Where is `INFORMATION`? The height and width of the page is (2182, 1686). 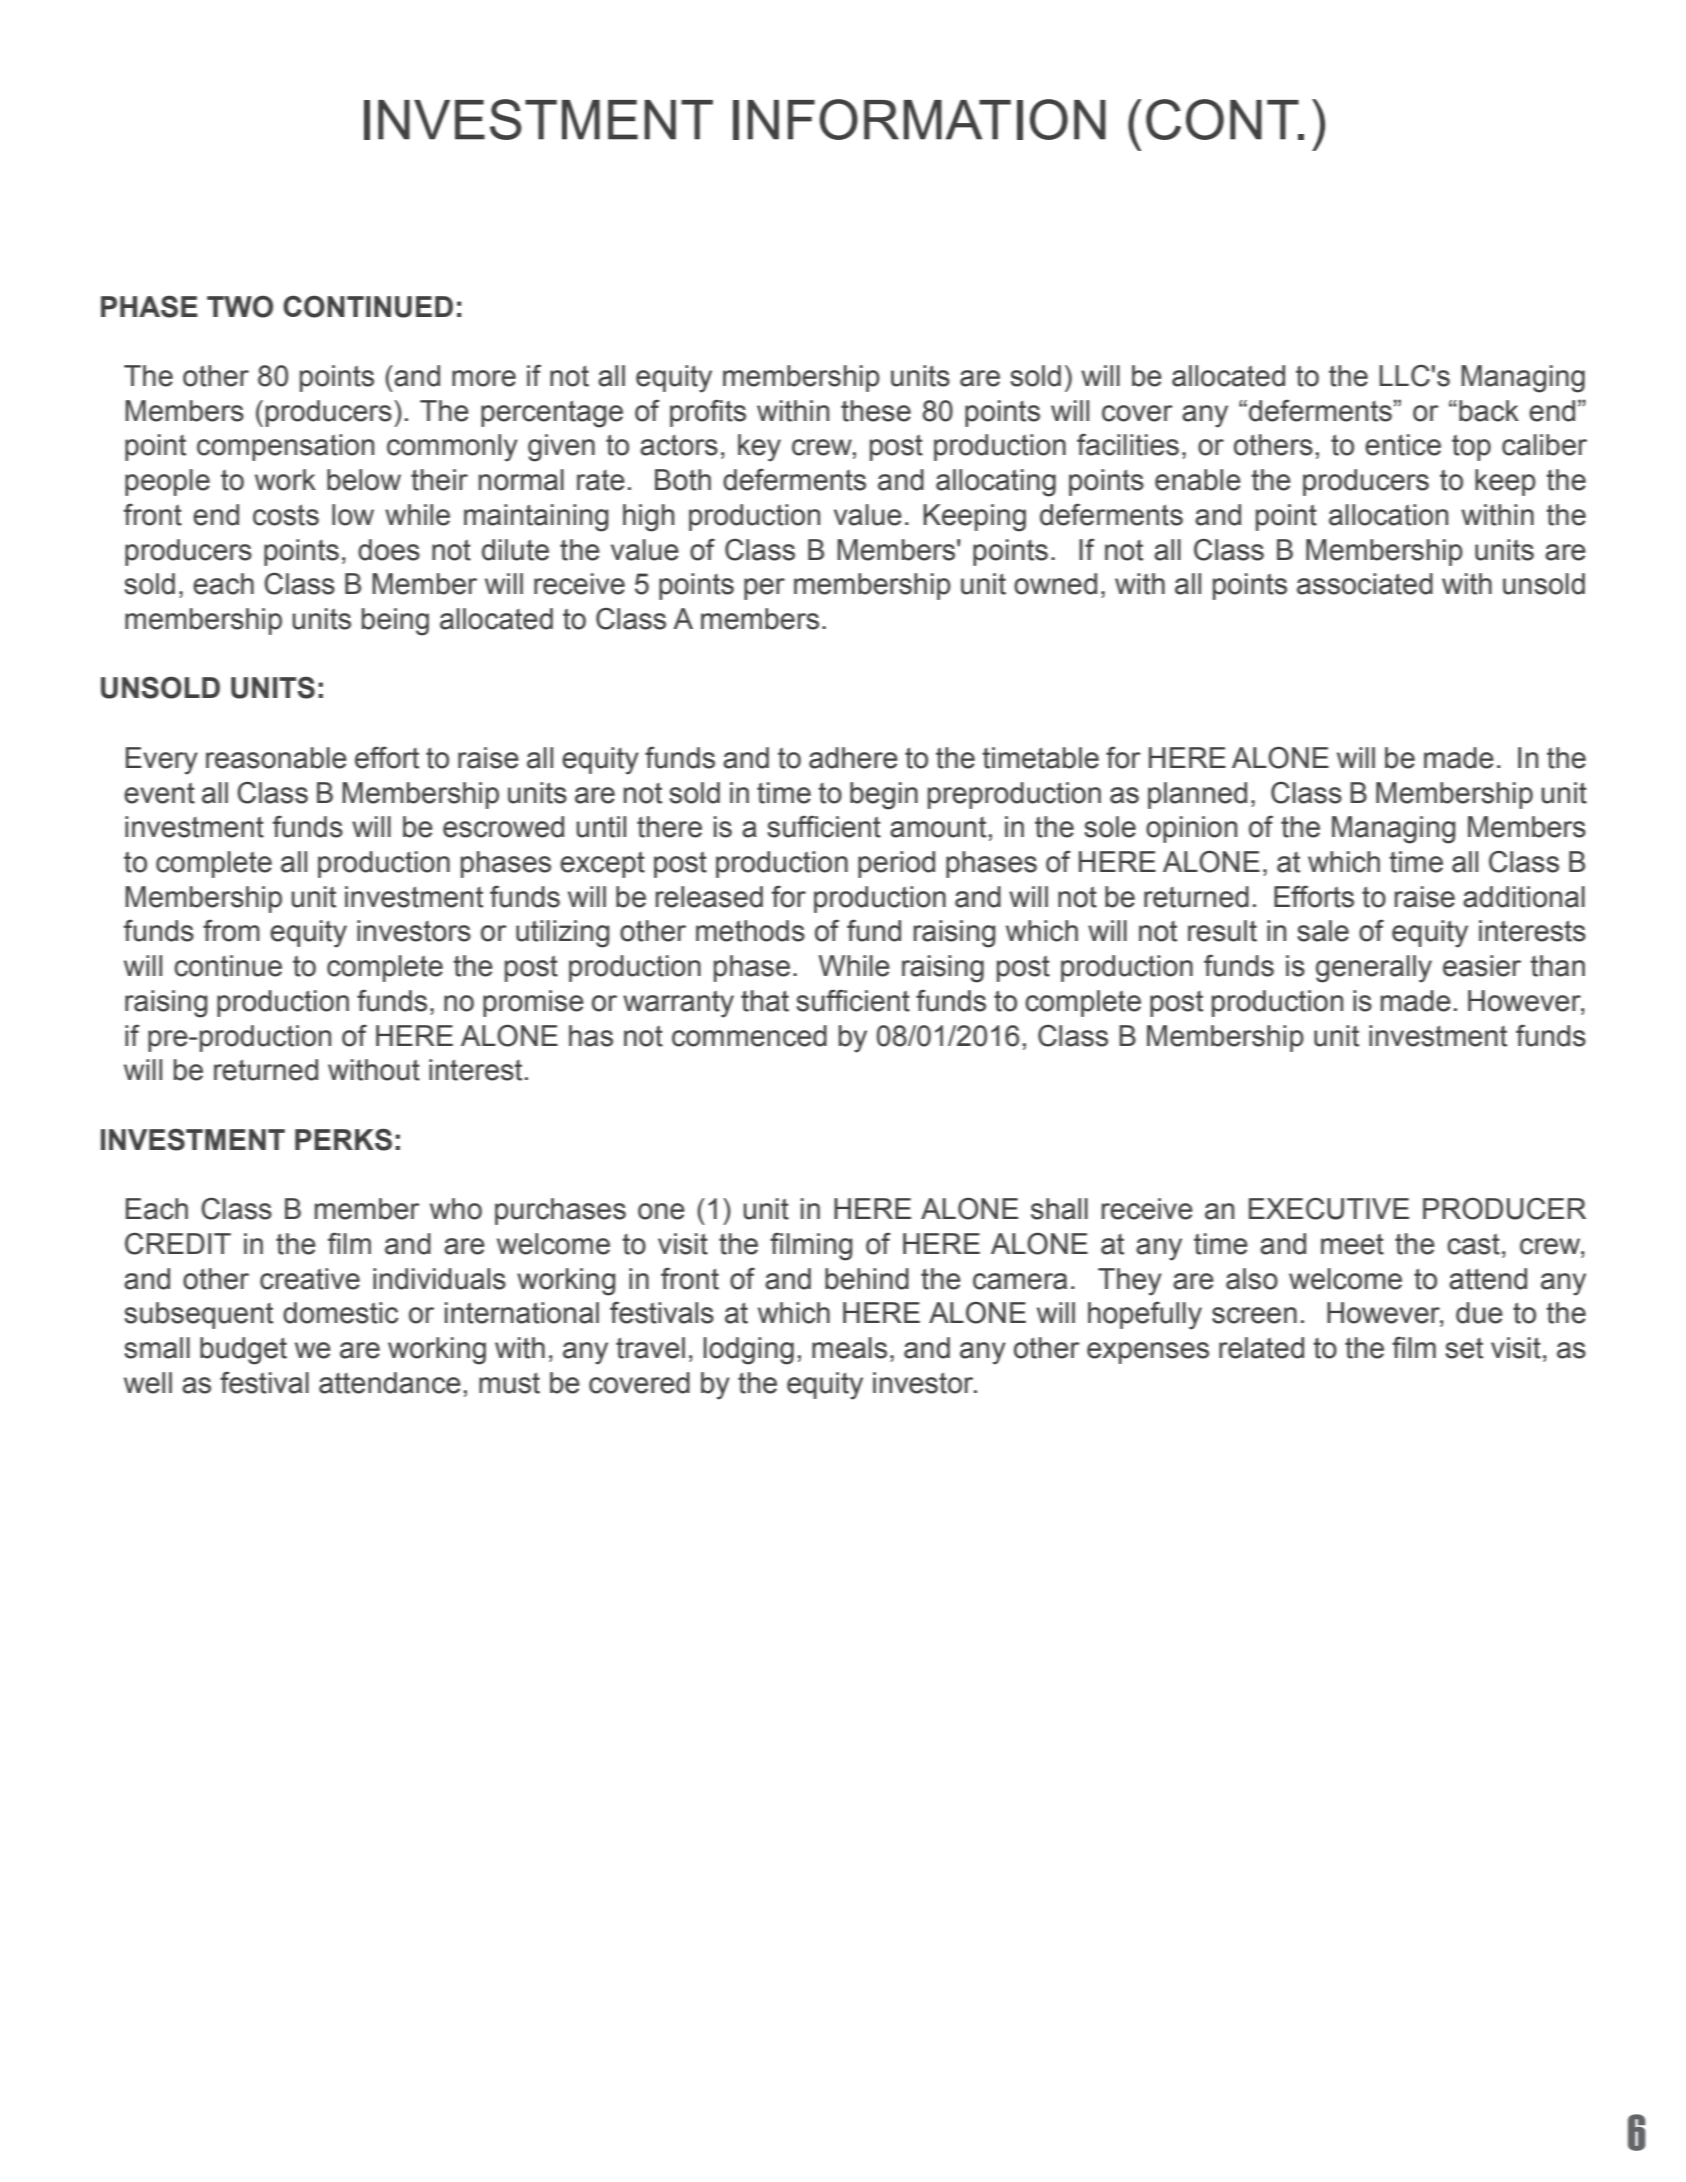
INFORMATION is located at coordinates (919, 119).
